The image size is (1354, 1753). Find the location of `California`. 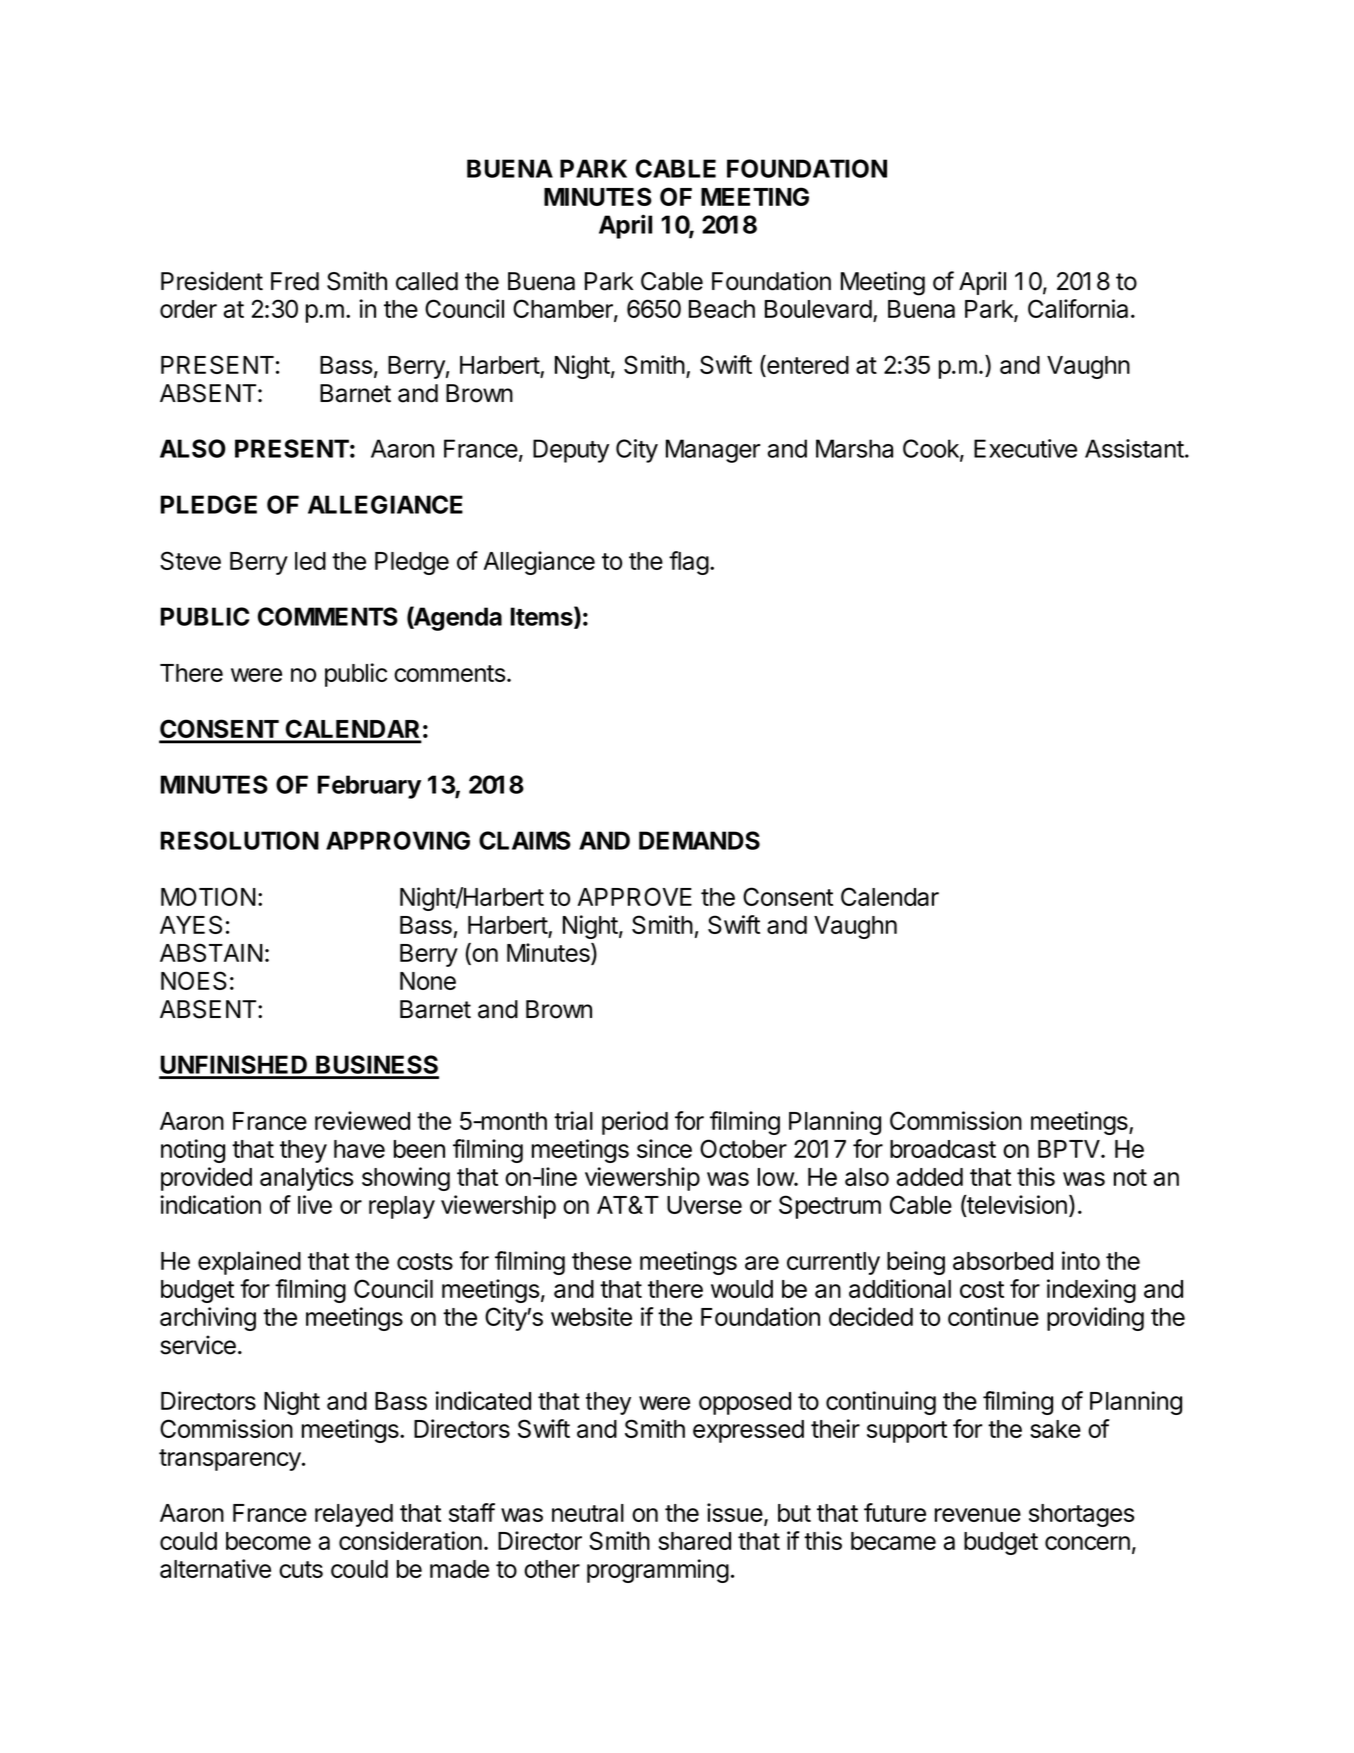

California is located at coordinates (1078, 308).
